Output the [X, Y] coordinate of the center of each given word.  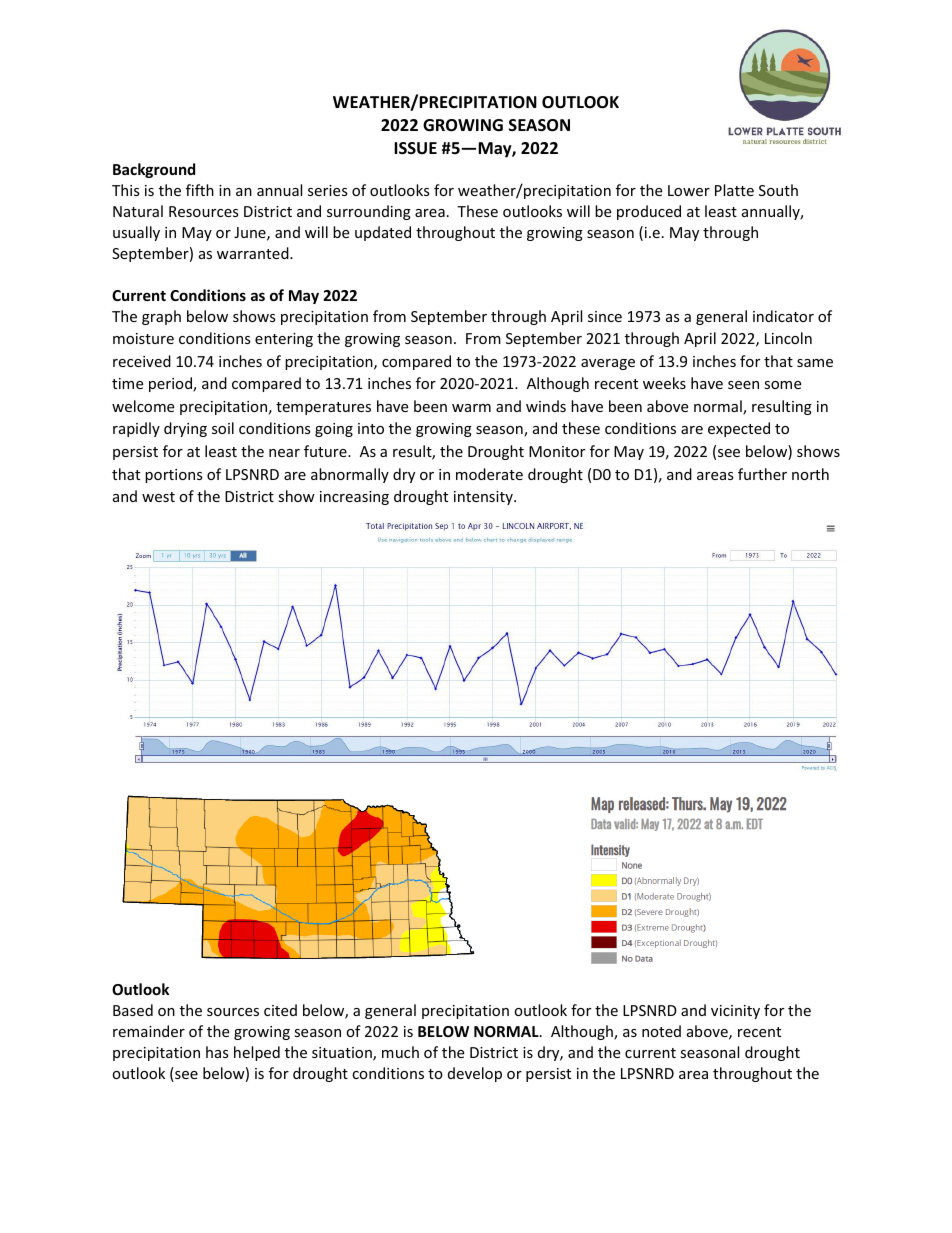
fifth [200, 190]
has [217, 1052]
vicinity [735, 1012]
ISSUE [415, 148]
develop [475, 1074]
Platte [734, 190]
